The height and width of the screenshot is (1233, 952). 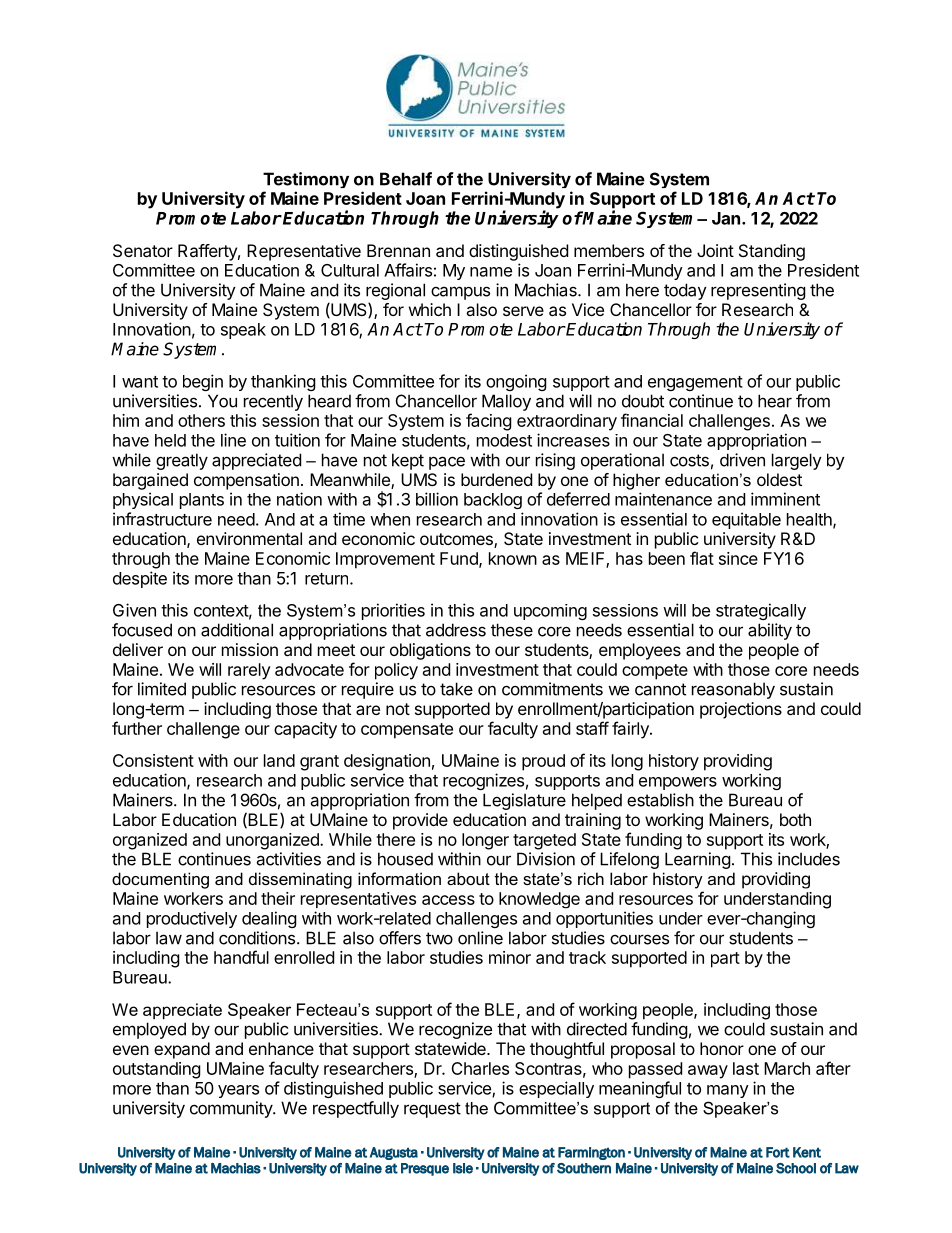 What do you see at coordinates (726, 218) in the screenshot?
I see `Jan` at bounding box center [726, 218].
